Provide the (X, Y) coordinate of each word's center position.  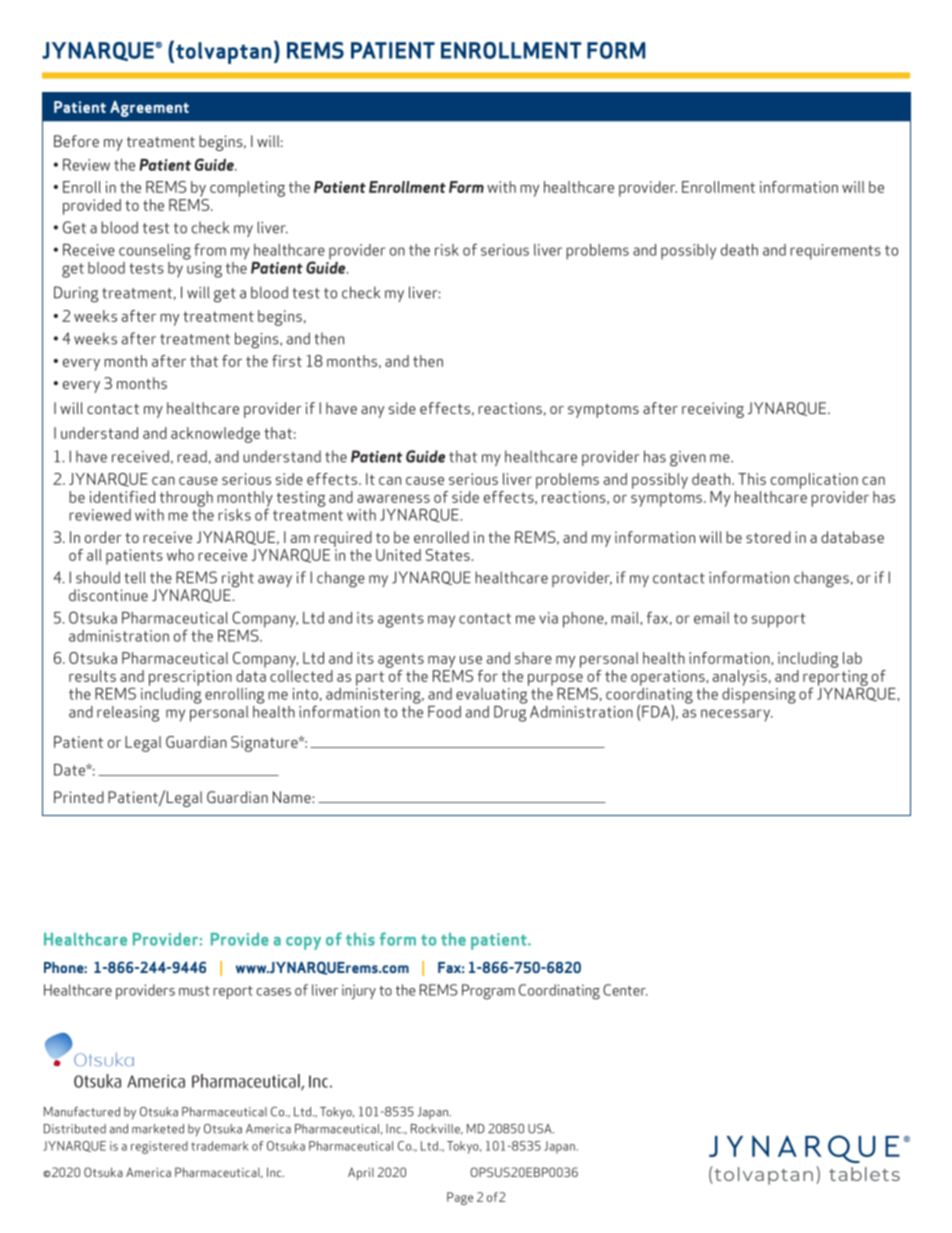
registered (159, 1147)
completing (247, 189)
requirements (835, 252)
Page (460, 1198)
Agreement (149, 109)
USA (541, 1129)
